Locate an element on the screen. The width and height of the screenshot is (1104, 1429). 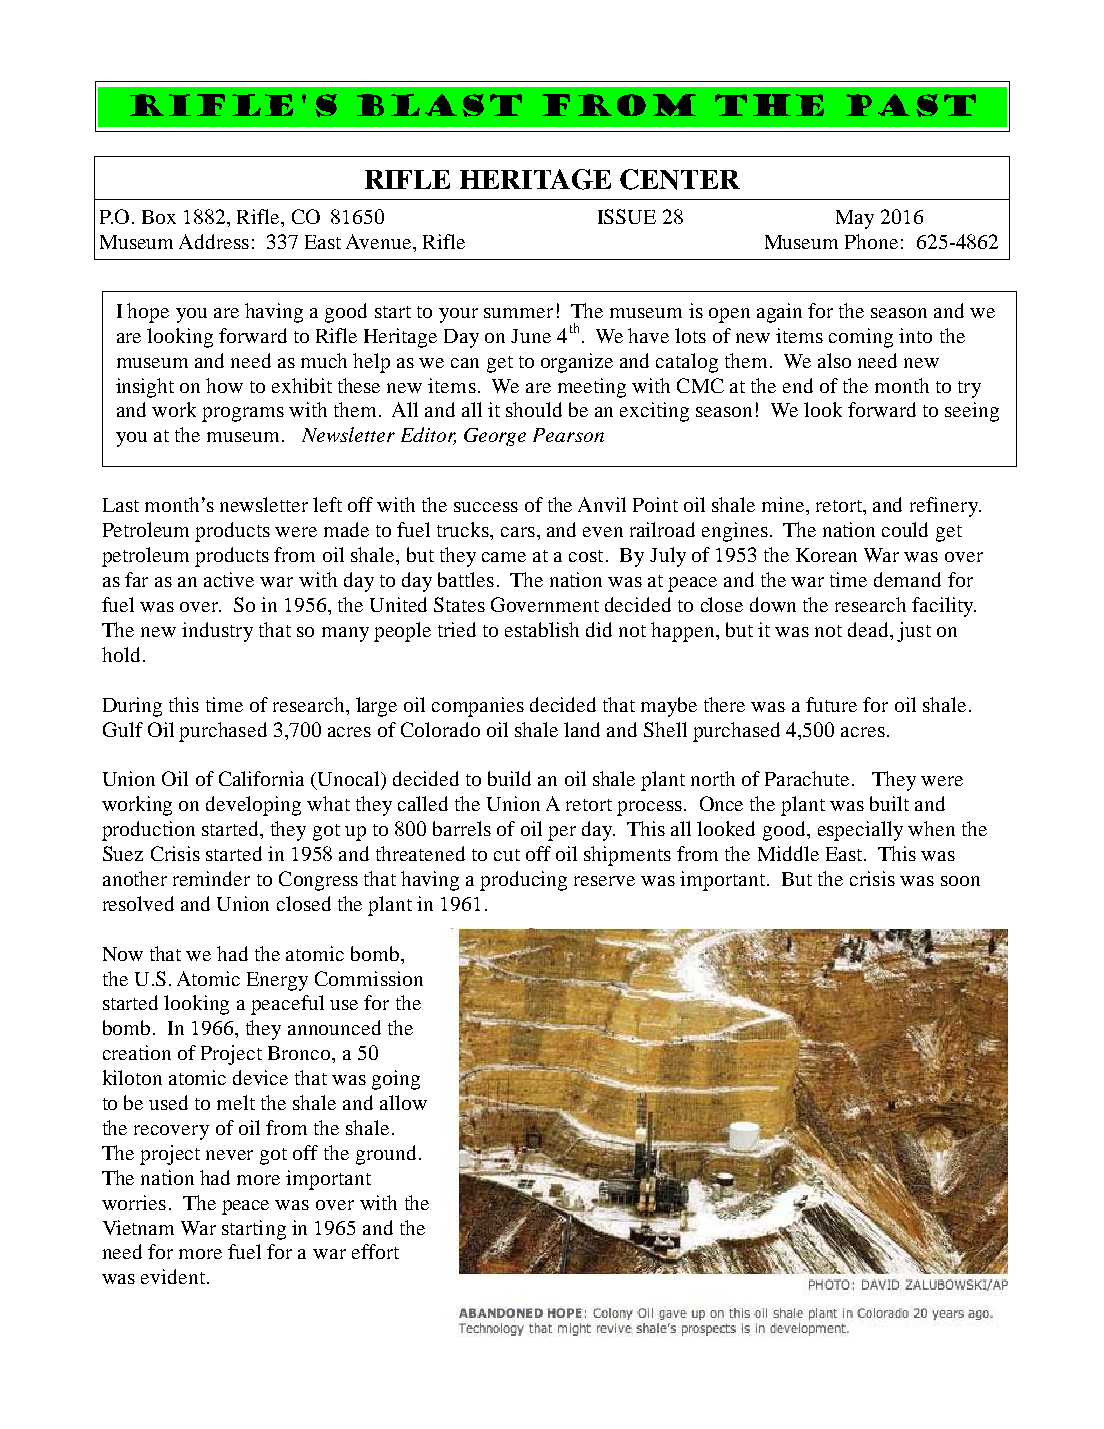
Box is located at coordinates (159, 217).
